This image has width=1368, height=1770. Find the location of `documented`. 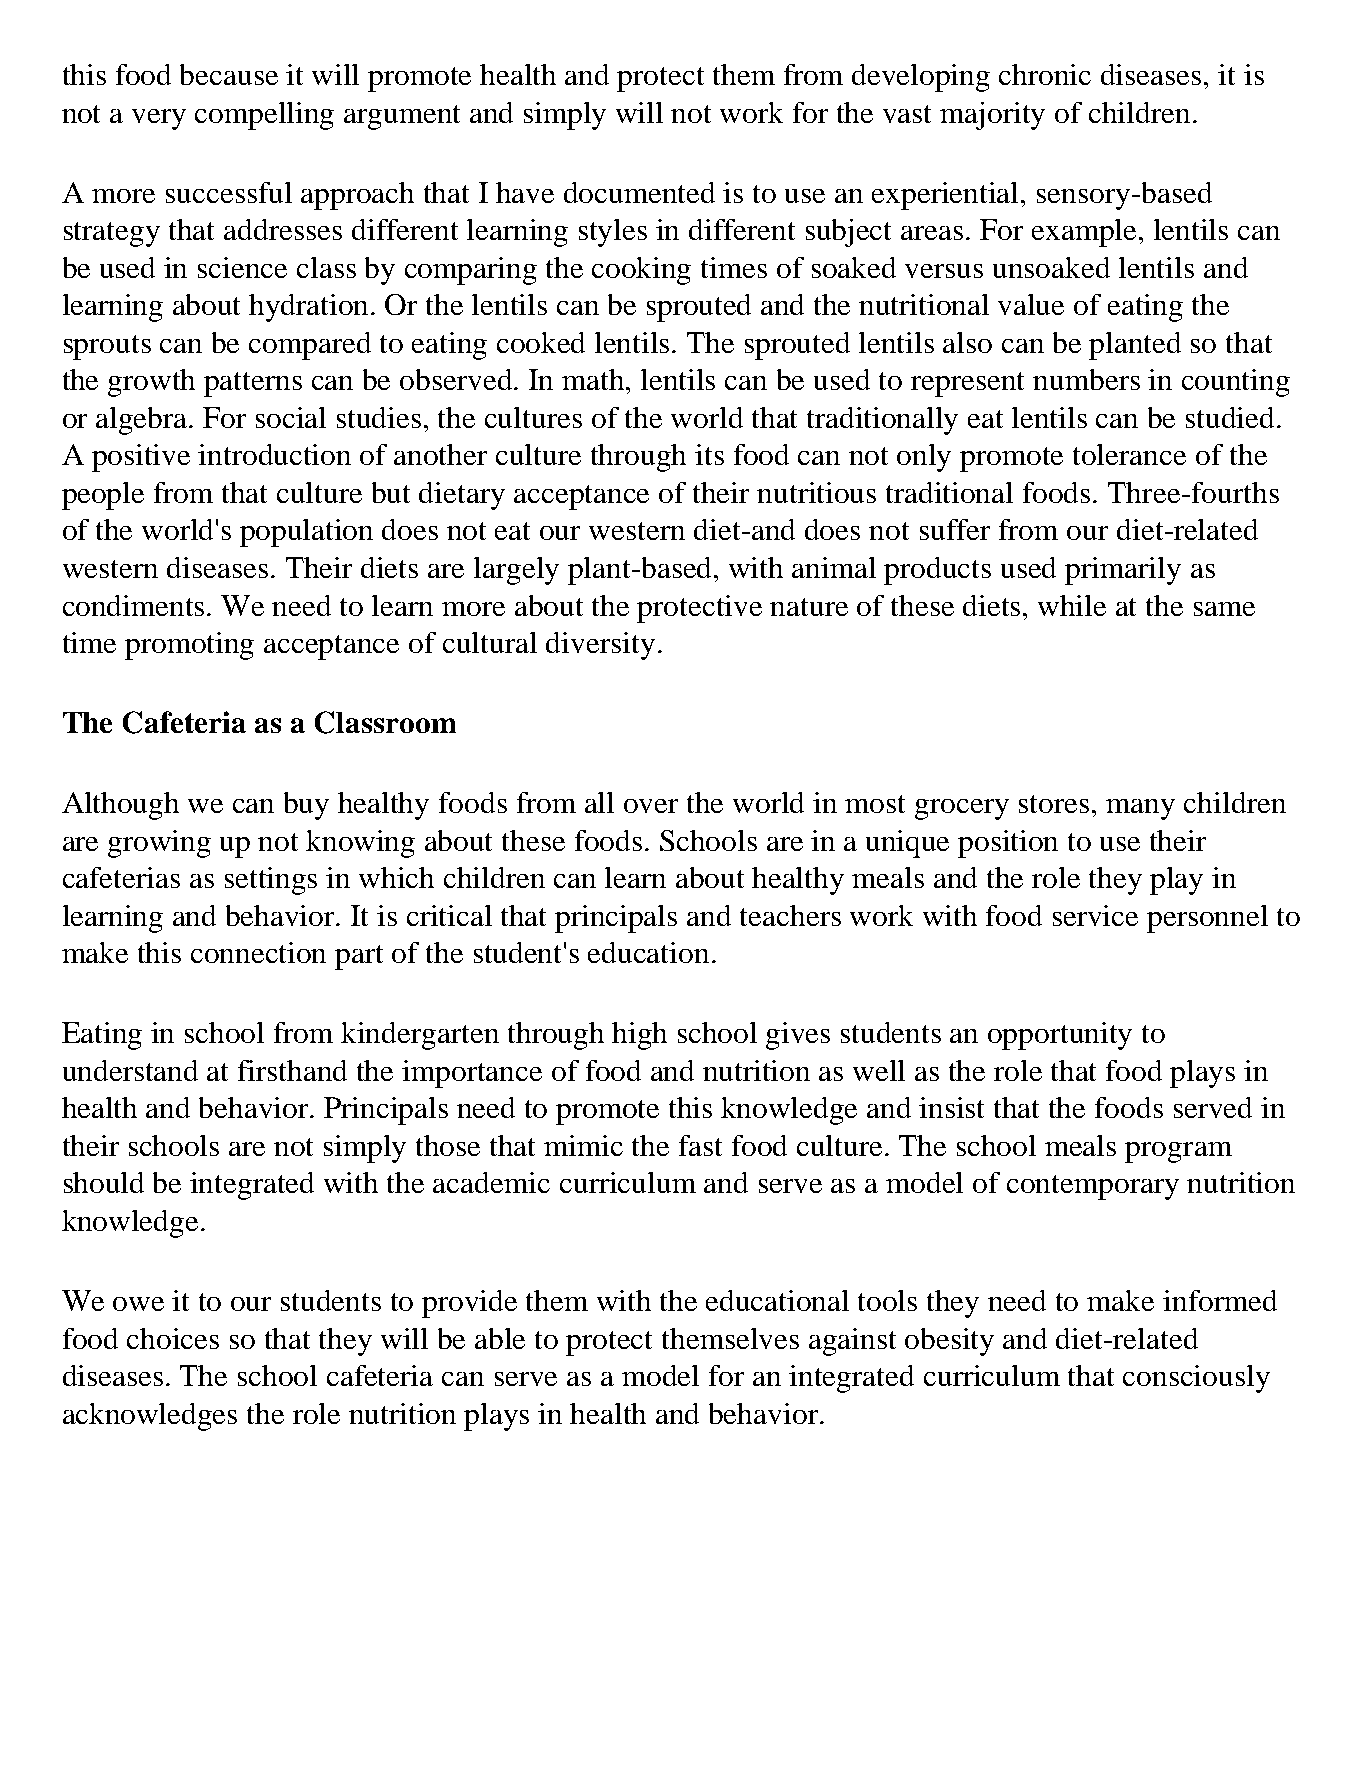

documented is located at coordinates (639, 192).
